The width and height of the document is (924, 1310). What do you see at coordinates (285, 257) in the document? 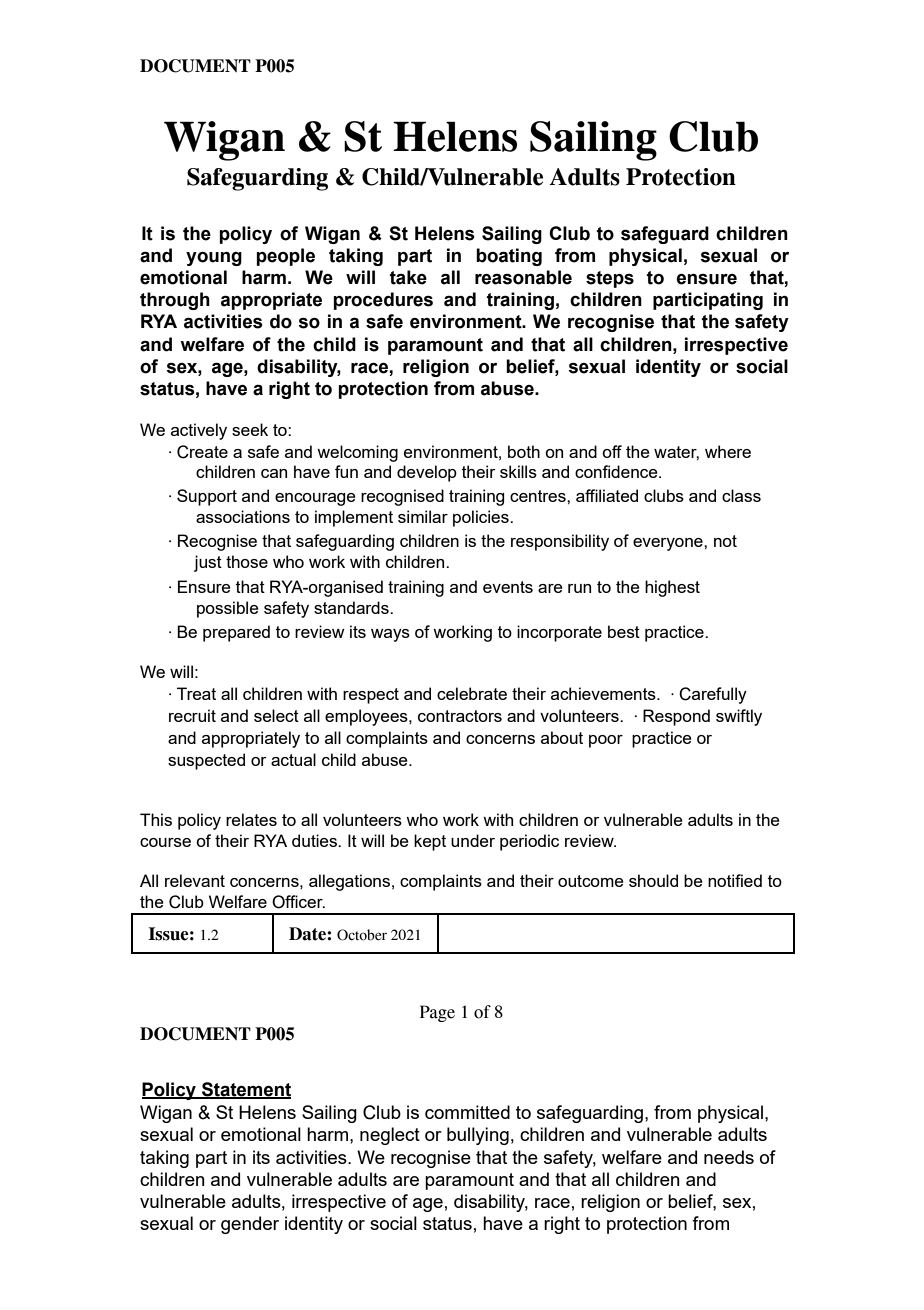
I see `people` at bounding box center [285, 257].
